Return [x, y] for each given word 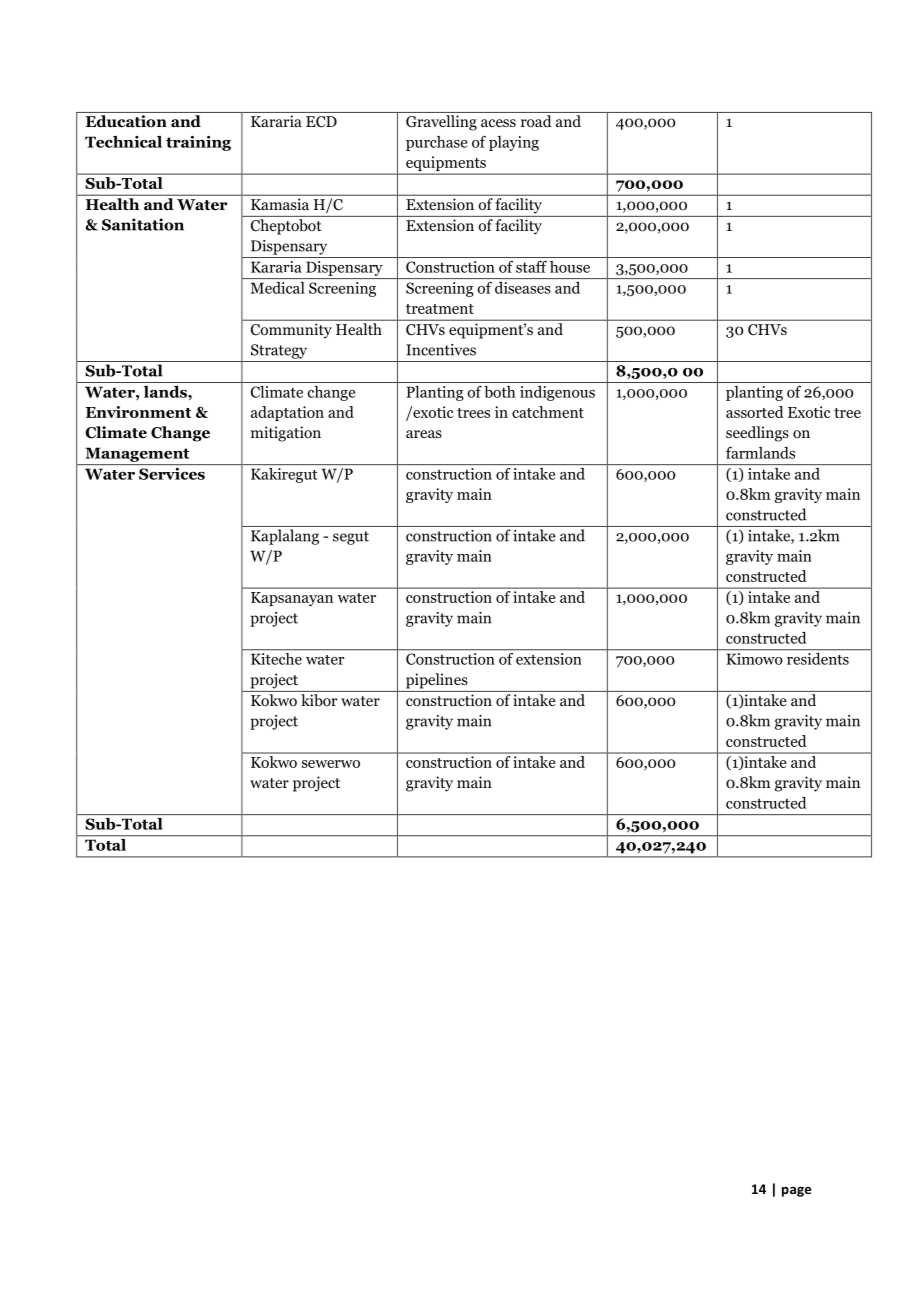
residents [818, 657]
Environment [138, 412]
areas [424, 434]
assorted [755, 412]
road [536, 121]
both [500, 392]
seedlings [757, 434]
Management [137, 455]
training [198, 143]
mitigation [286, 434]
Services [172, 474]
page [796, 1192]
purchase [436, 143]
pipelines [437, 681]
